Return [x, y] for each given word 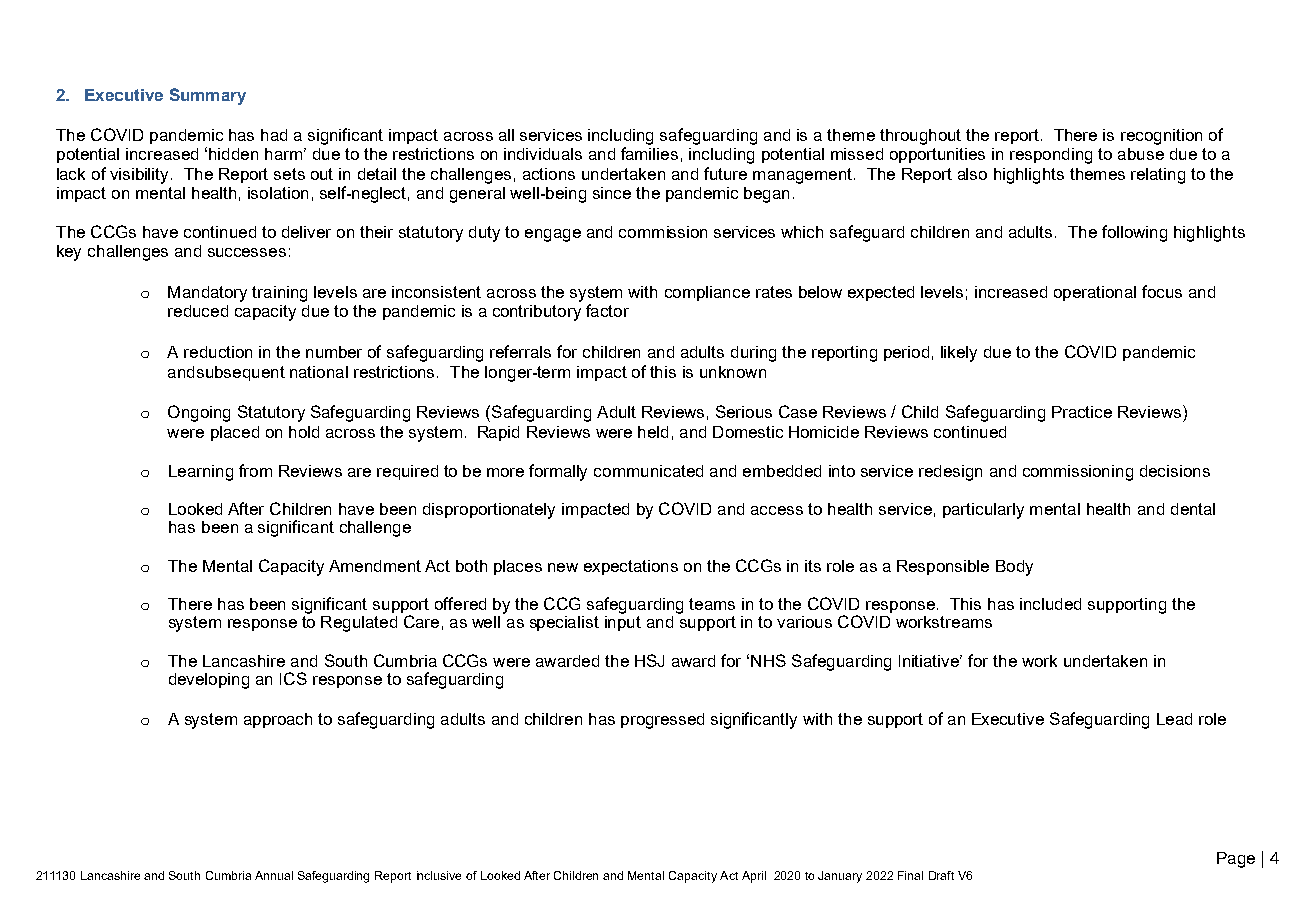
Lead [1174, 719]
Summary [208, 96]
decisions [1175, 471]
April [754, 877]
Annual [274, 875]
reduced [198, 311]
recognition [1161, 137]
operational [1095, 293]
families [649, 153]
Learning [201, 473]
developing [209, 681]
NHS [768, 660]
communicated [648, 471]
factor [607, 310]
